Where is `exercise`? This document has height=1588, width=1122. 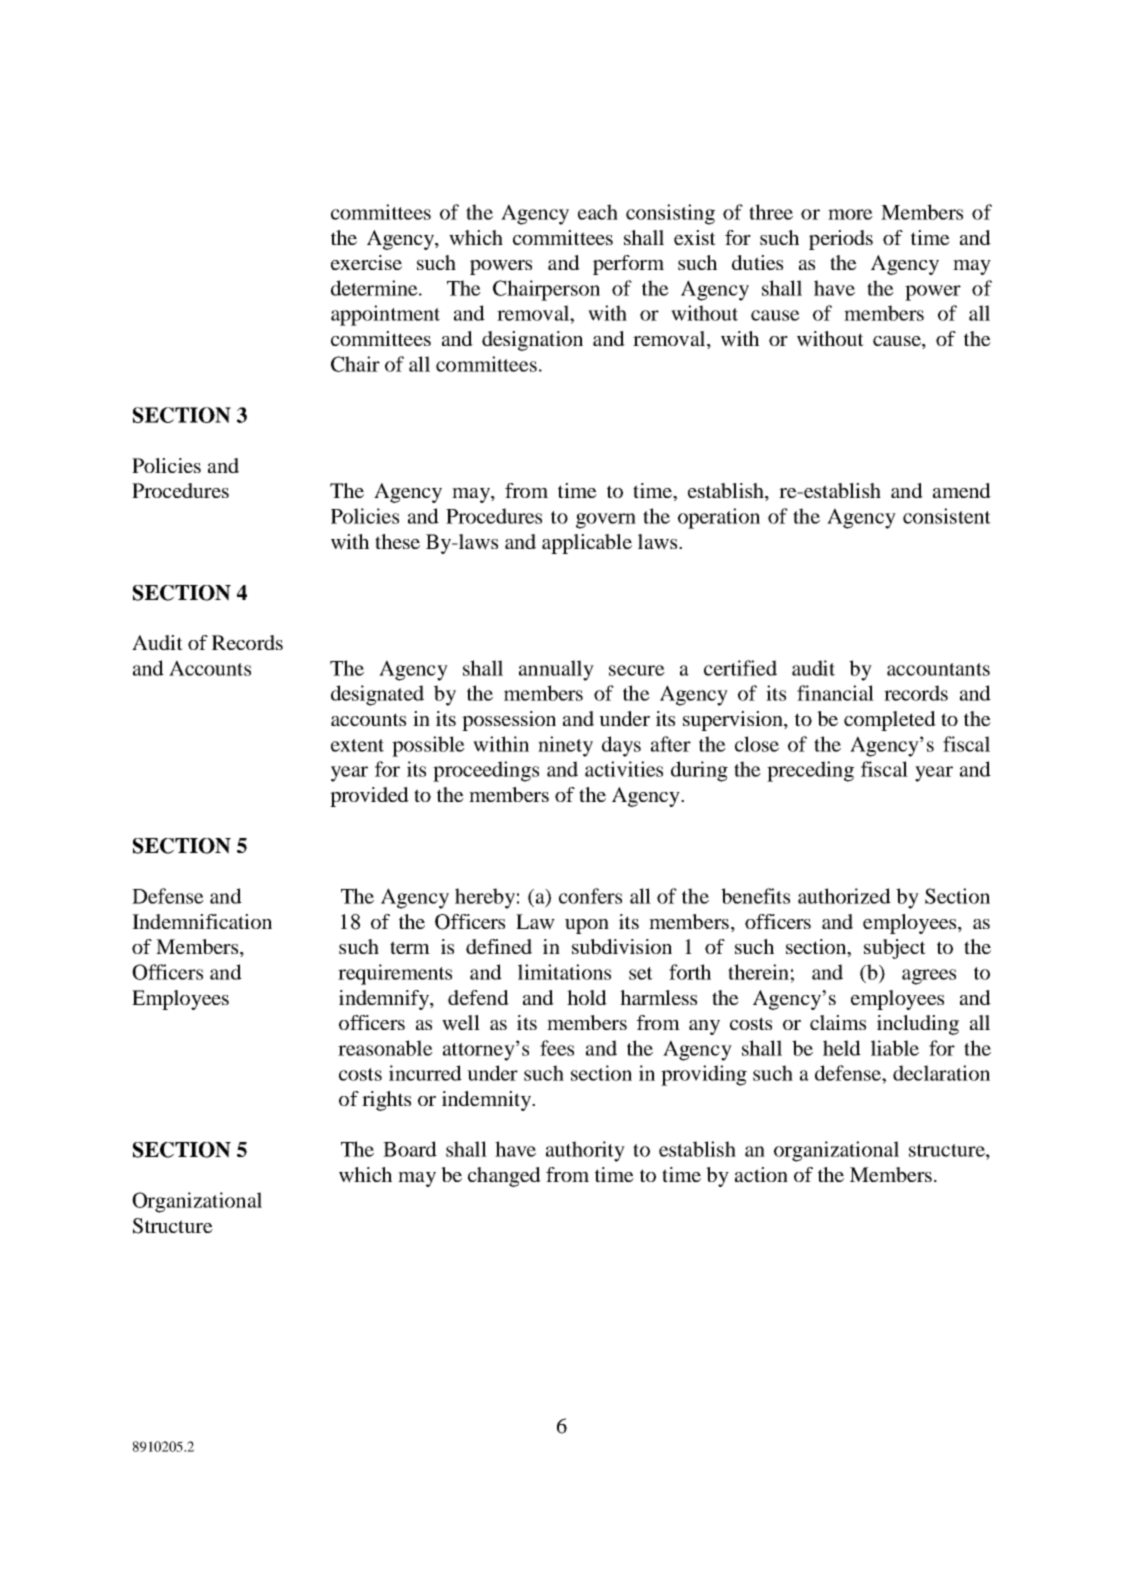 exercise is located at coordinates (366, 262).
